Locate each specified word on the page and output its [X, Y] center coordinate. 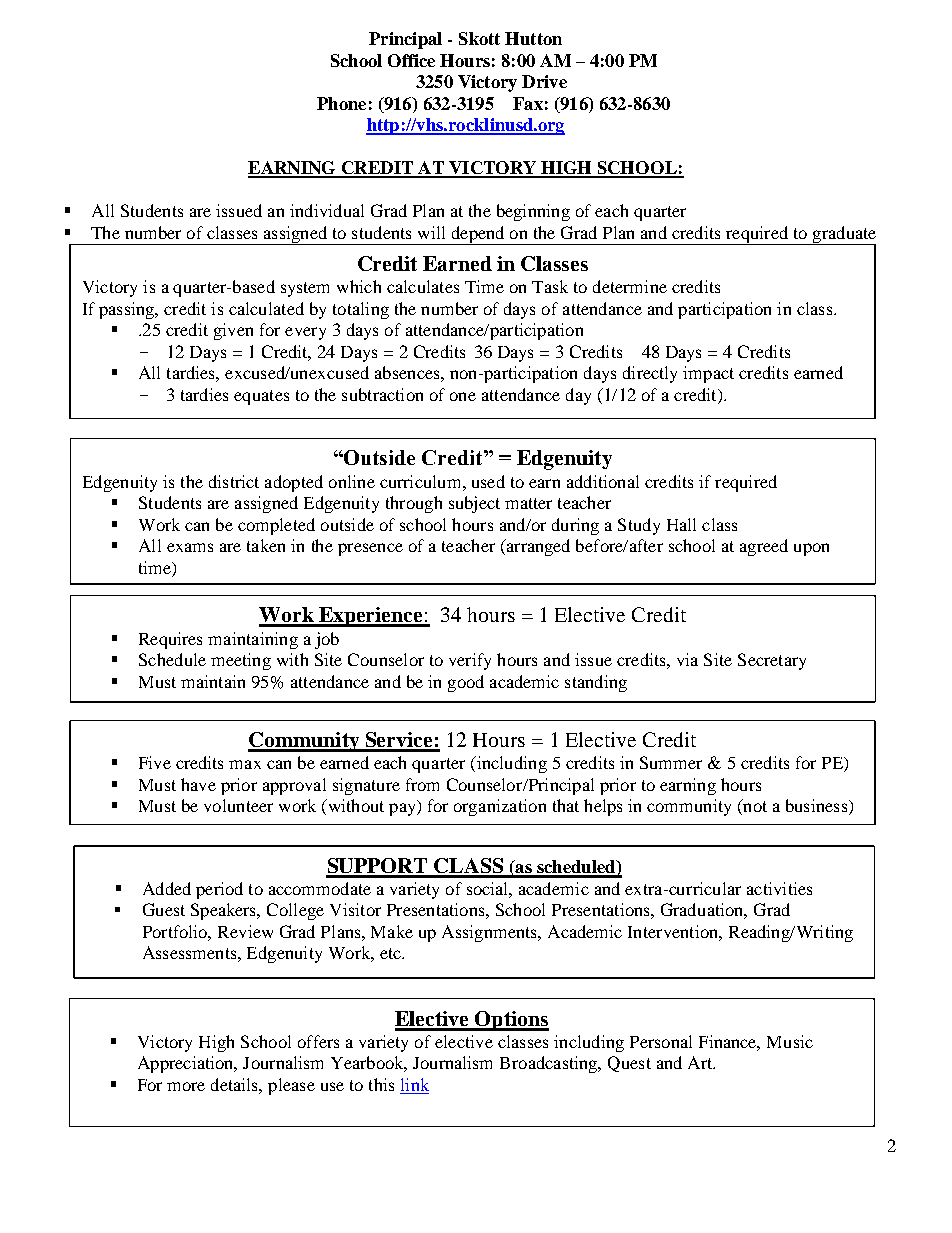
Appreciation [187, 1064]
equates [261, 397]
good [466, 683]
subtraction [382, 394]
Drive [544, 81]
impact [708, 374]
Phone [341, 103]
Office [411, 60]
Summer [671, 762]
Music [790, 1041]
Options [511, 1021]
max [245, 764]
